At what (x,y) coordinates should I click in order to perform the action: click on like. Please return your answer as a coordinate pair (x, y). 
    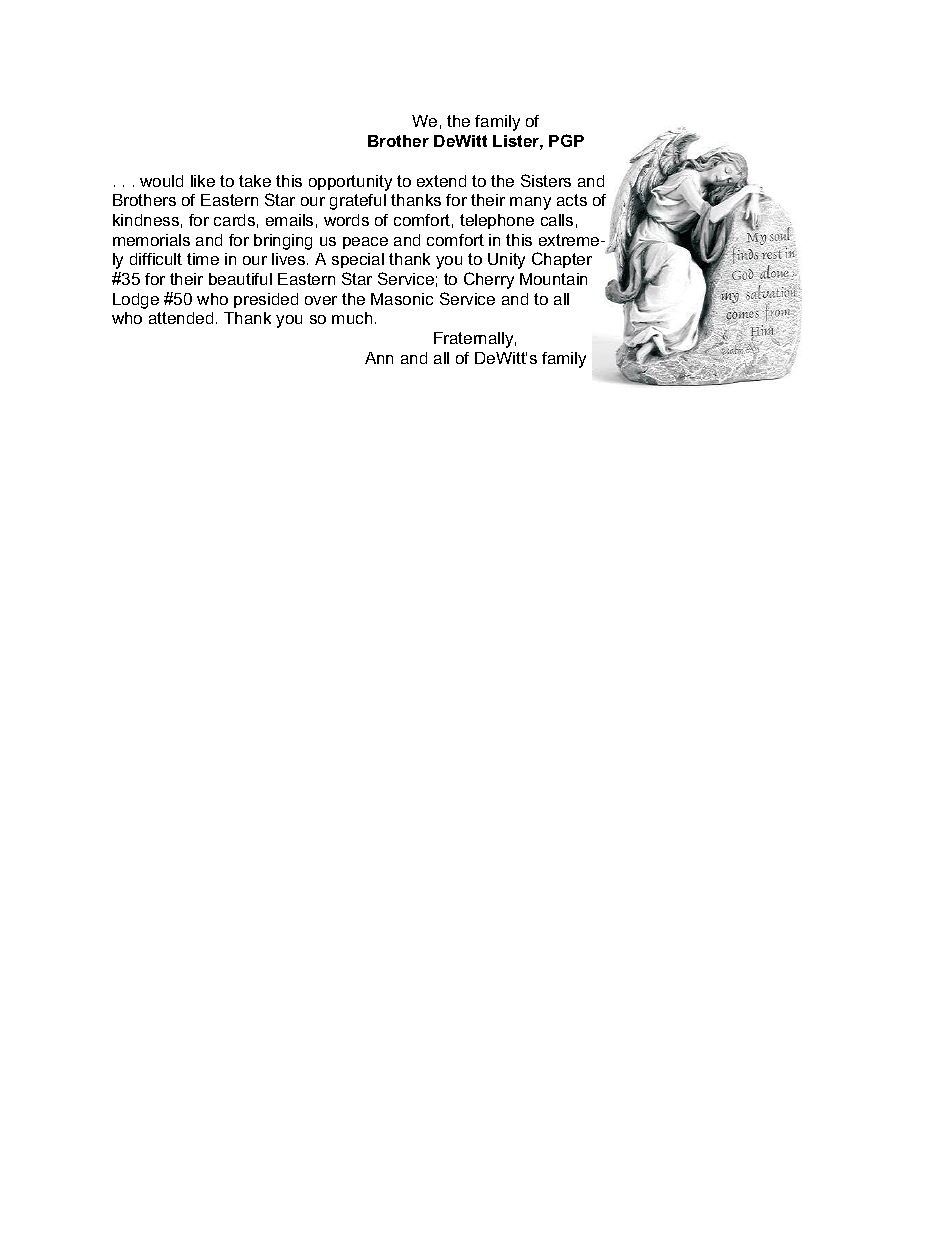
    Looking at the image, I should click on (203, 181).
